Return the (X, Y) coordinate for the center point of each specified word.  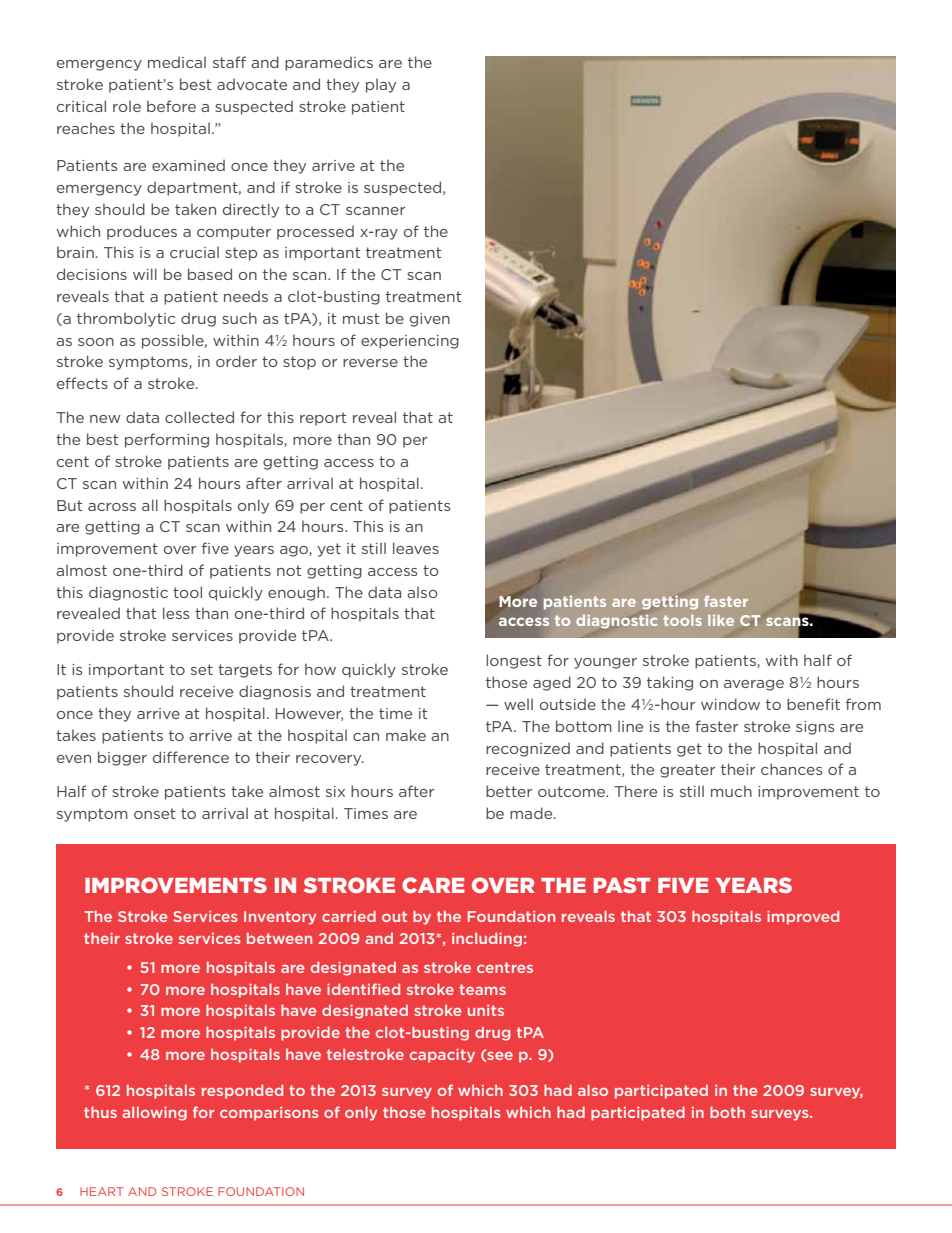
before (171, 106)
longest (514, 661)
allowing (154, 1114)
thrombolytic (126, 319)
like (721, 620)
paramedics (329, 64)
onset (155, 813)
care (433, 885)
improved (803, 917)
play (381, 86)
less (176, 613)
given (430, 320)
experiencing (410, 342)
